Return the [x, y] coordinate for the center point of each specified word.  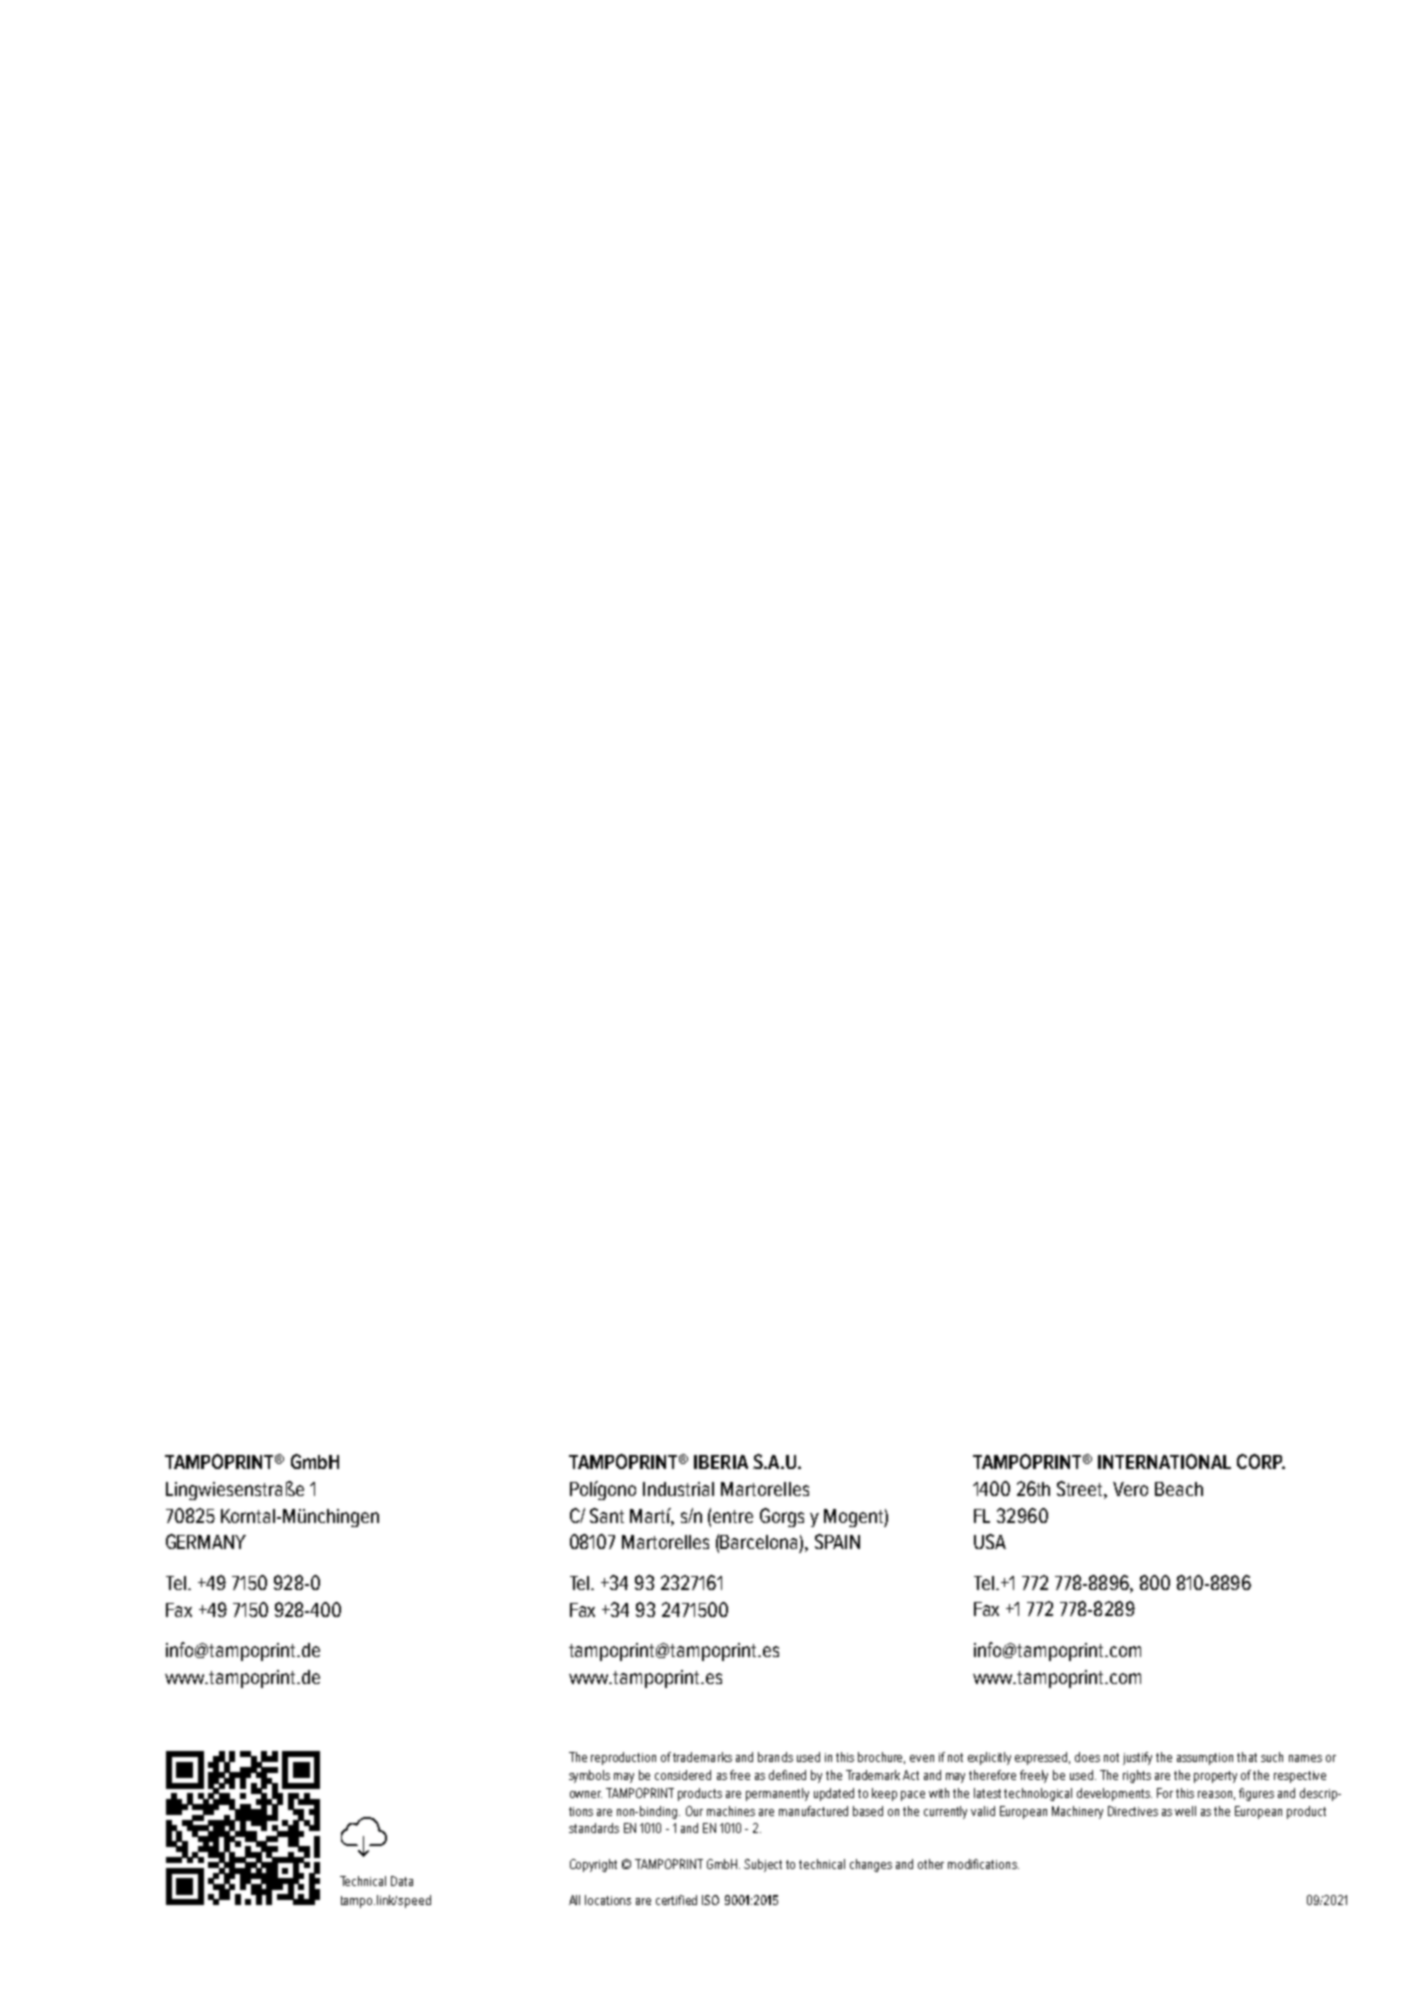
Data [402, 1881]
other [931, 1864]
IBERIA [721, 1462]
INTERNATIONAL [1164, 1461]
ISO [710, 1900]
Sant [607, 1515]
